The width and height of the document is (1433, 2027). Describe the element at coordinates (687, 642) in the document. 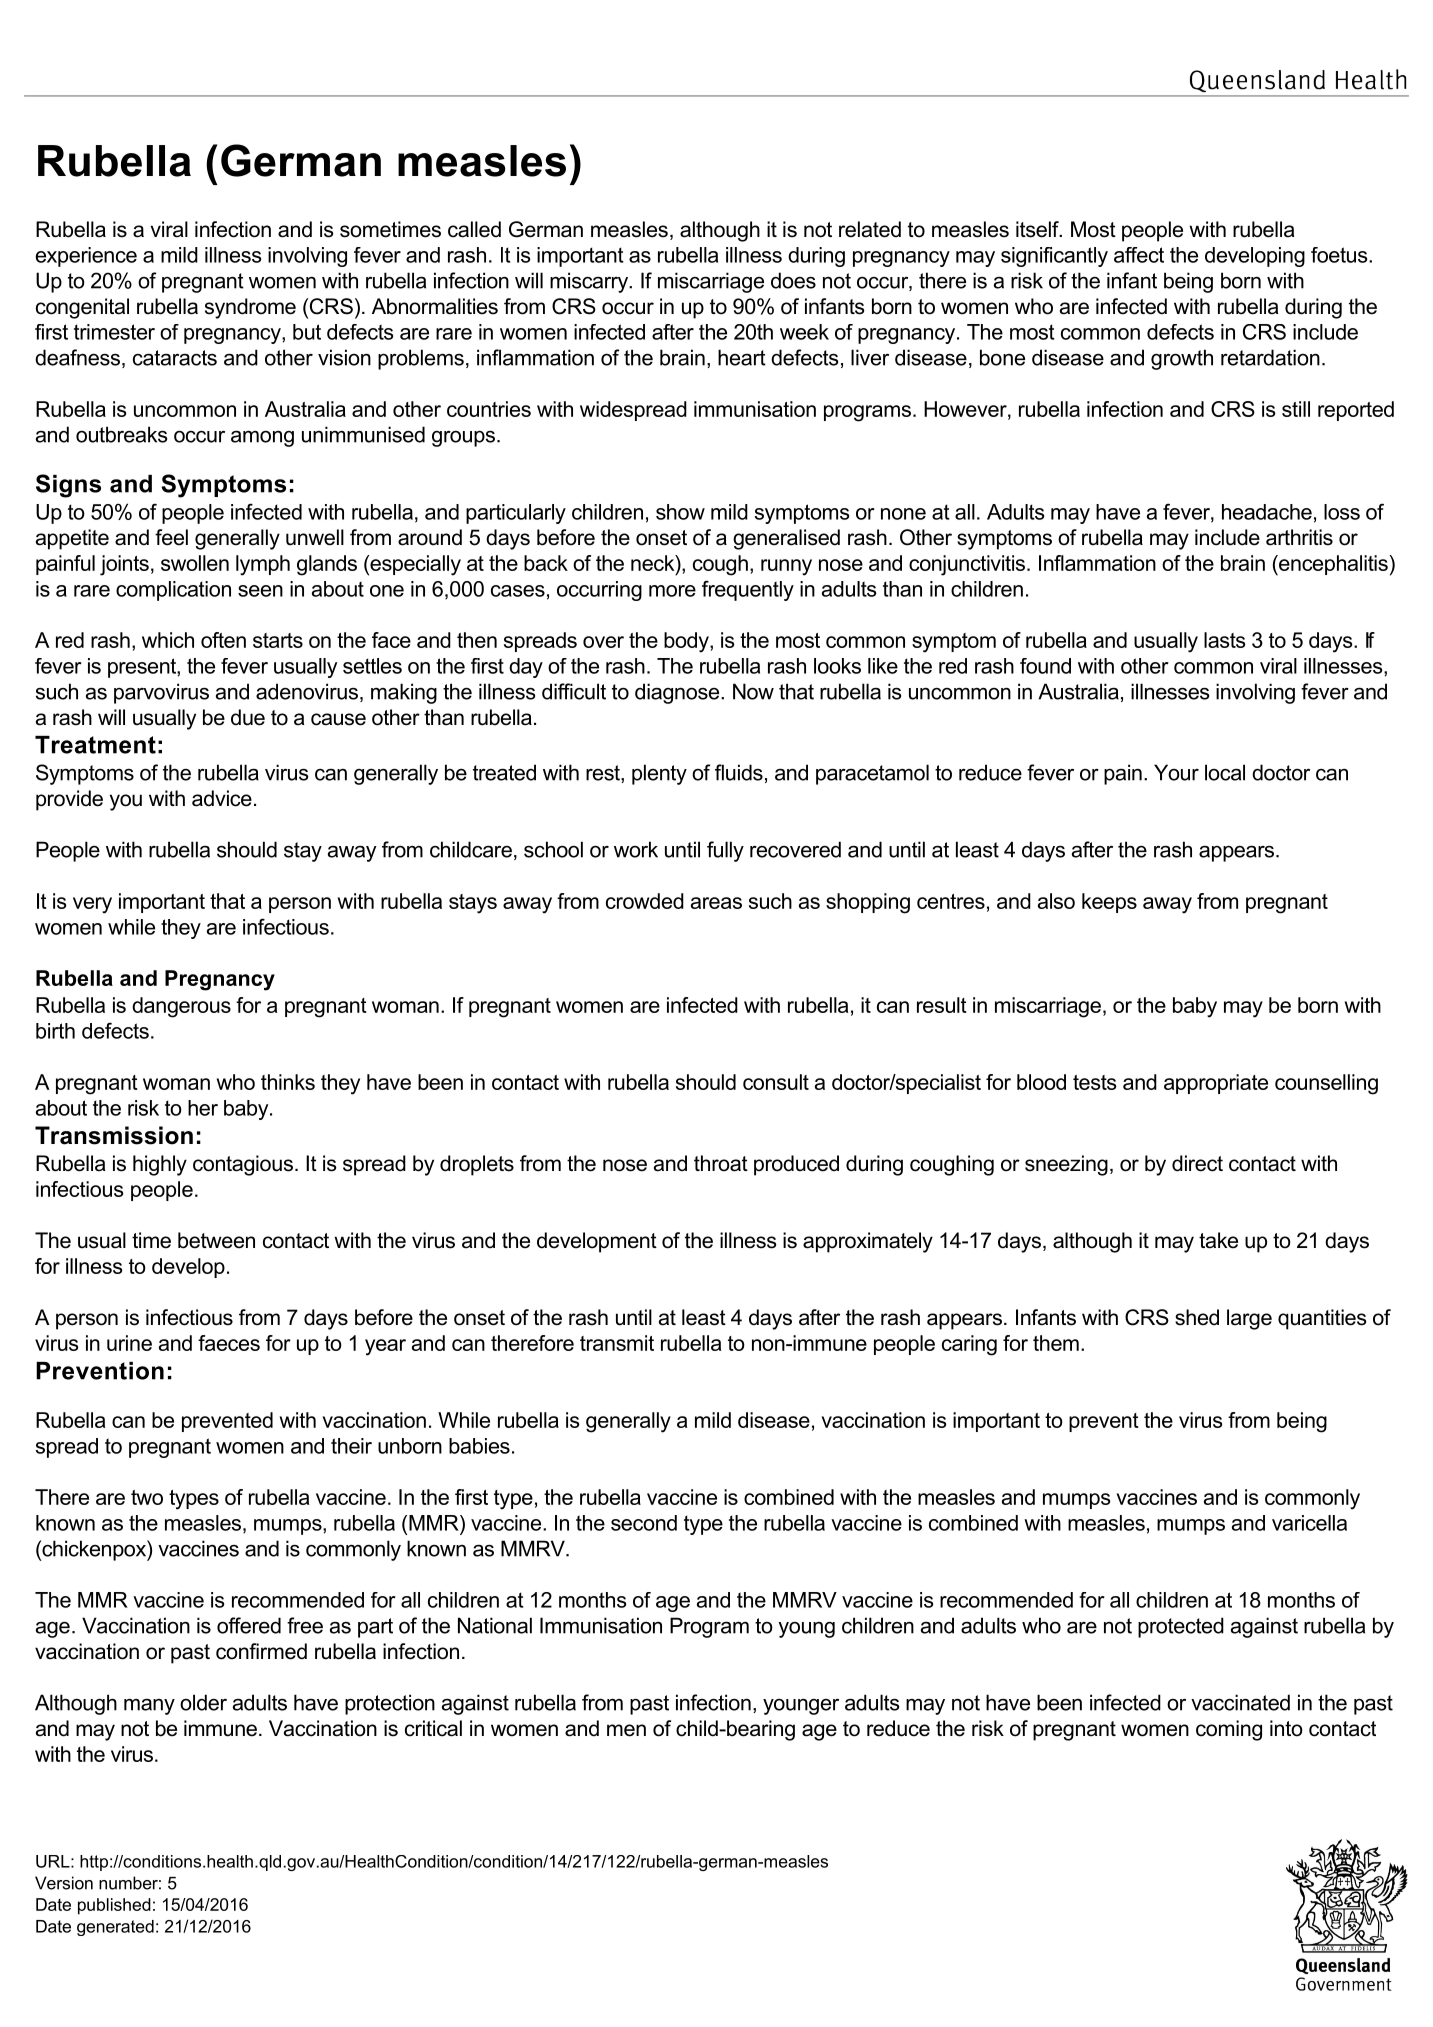

I see `body` at that location.
